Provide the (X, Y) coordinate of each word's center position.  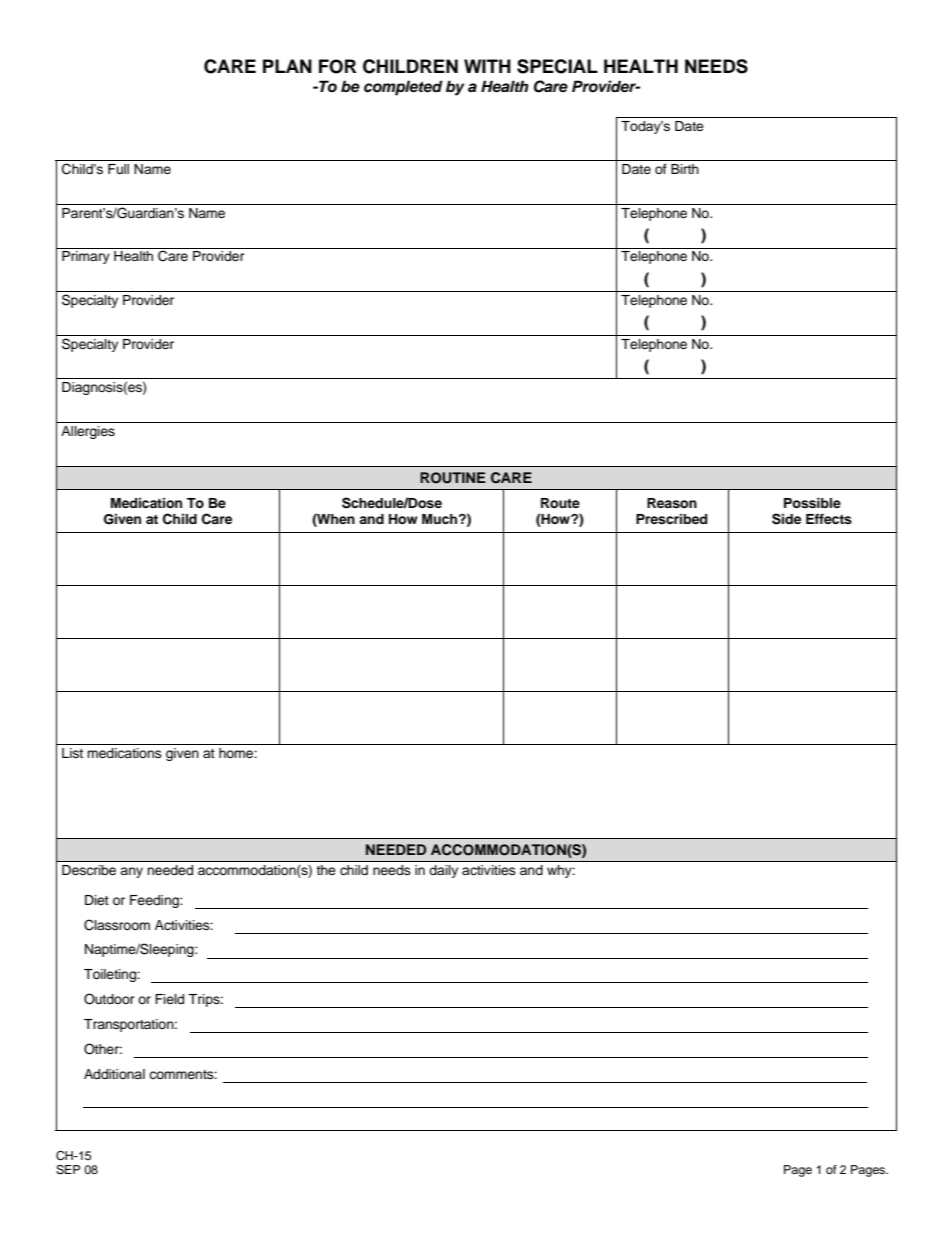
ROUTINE (453, 478)
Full (118, 169)
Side (786, 519)
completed (403, 88)
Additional (114, 1074)
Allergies (88, 432)
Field (169, 999)
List (72, 753)
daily (444, 871)
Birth (685, 169)
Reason (672, 503)
